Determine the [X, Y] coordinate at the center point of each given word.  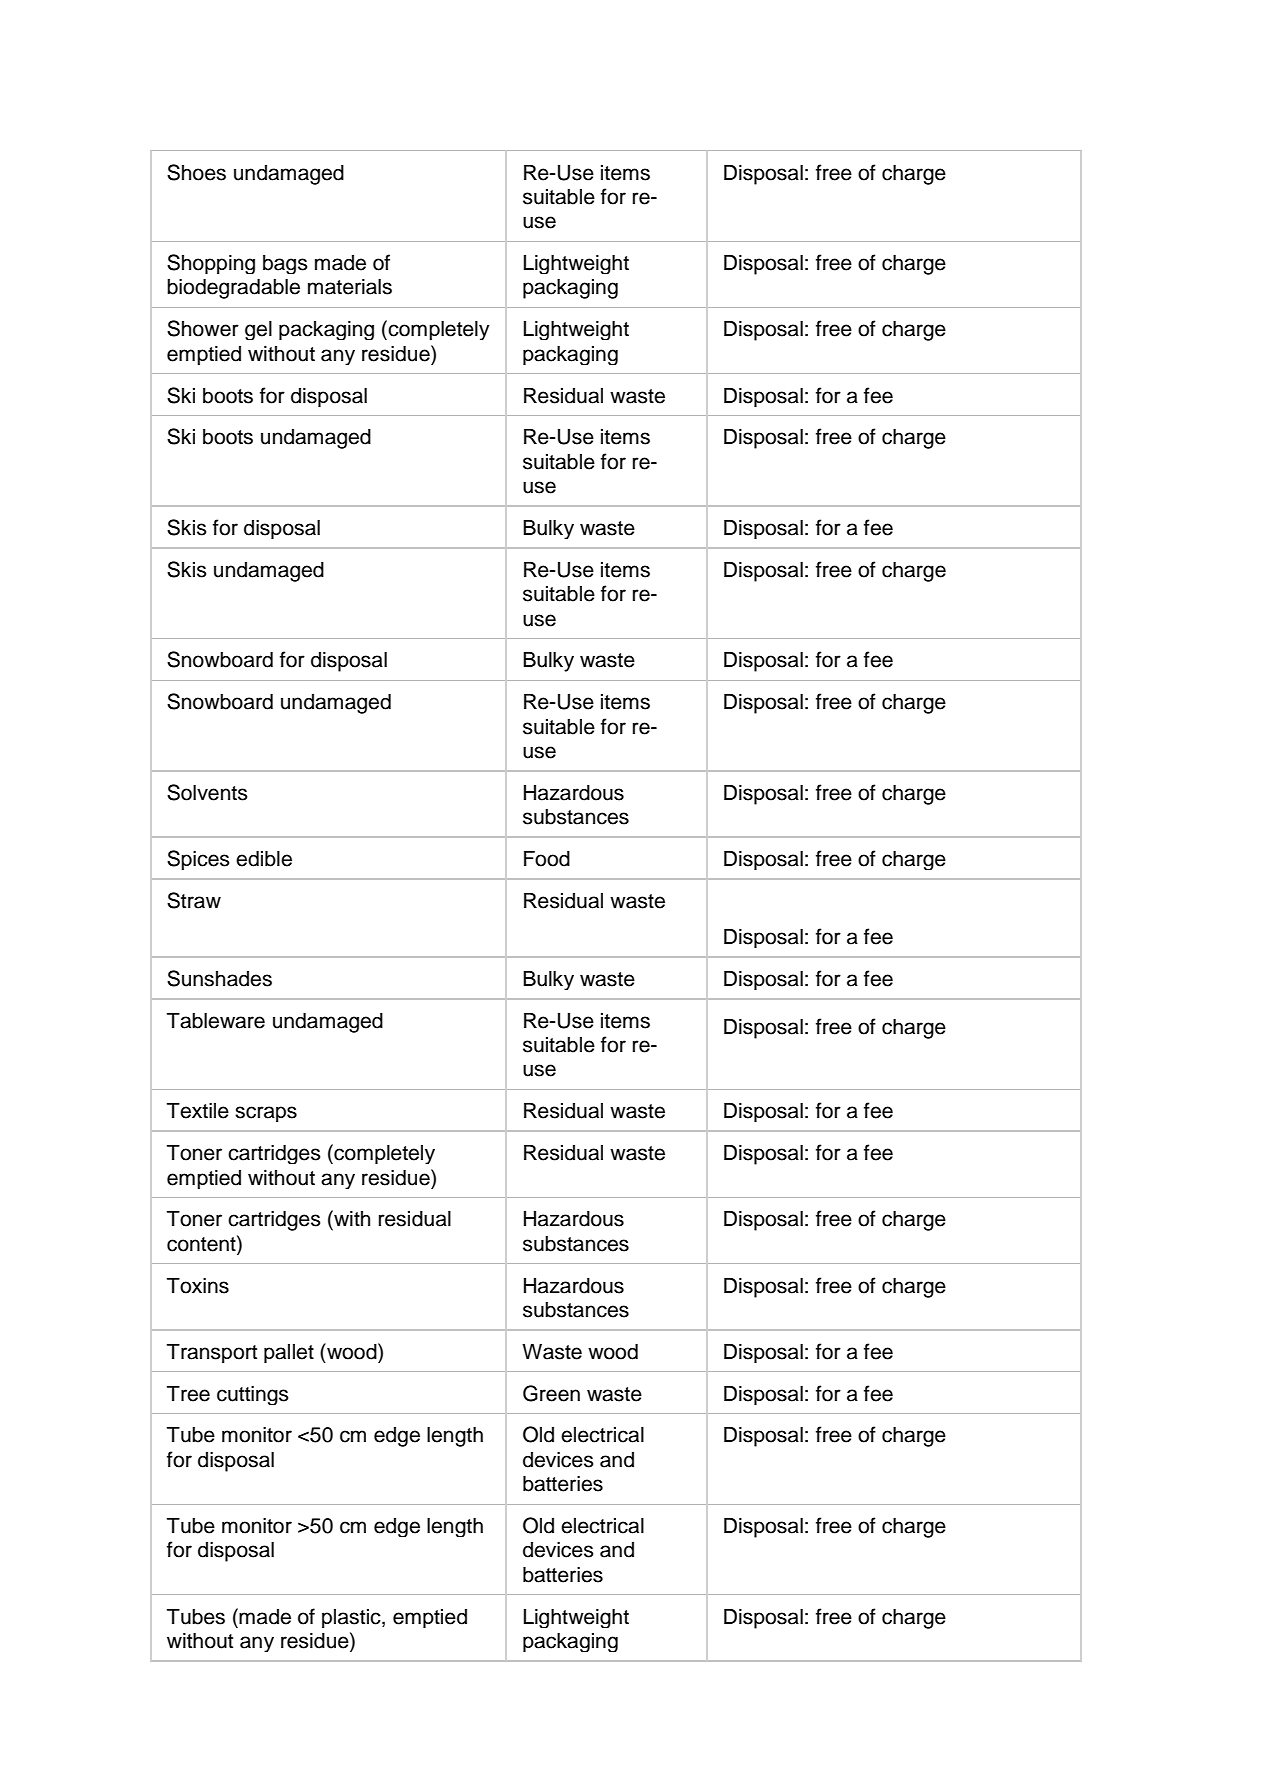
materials [350, 287]
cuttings [253, 1395]
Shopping [211, 264]
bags [285, 264]
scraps [266, 1114]
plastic [352, 1618]
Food [547, 859]
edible [264, 859]
